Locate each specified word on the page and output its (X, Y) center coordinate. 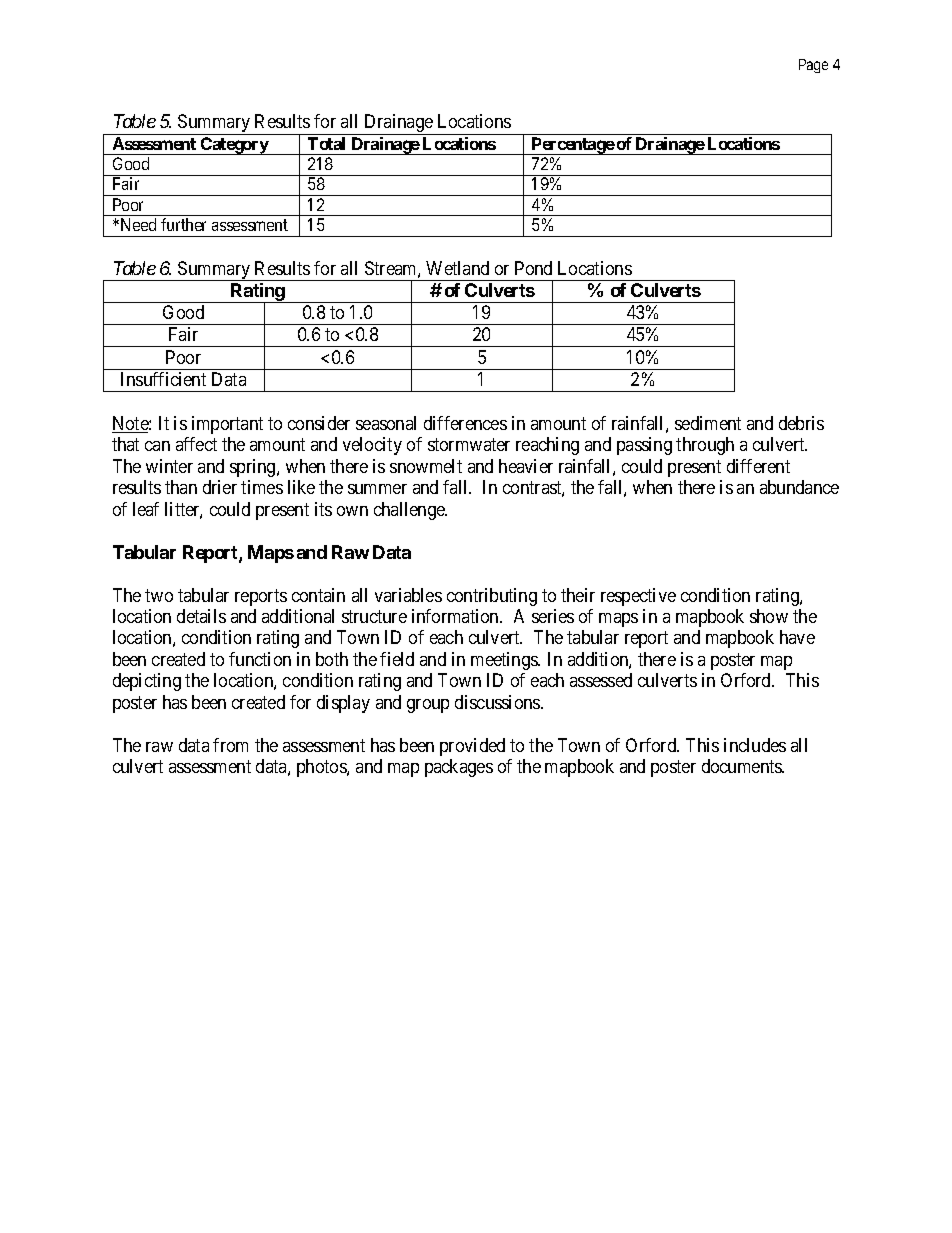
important (227, 425)
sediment (708, 423)
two (159, 595)
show (769, 616)
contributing (492, 597)
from (230, 745)
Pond (533, 268)
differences (465, 423)
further (183, 224)
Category (234, 146)
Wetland (457, 268)
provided (472, 747)
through (705, 446)
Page (813, 66)
